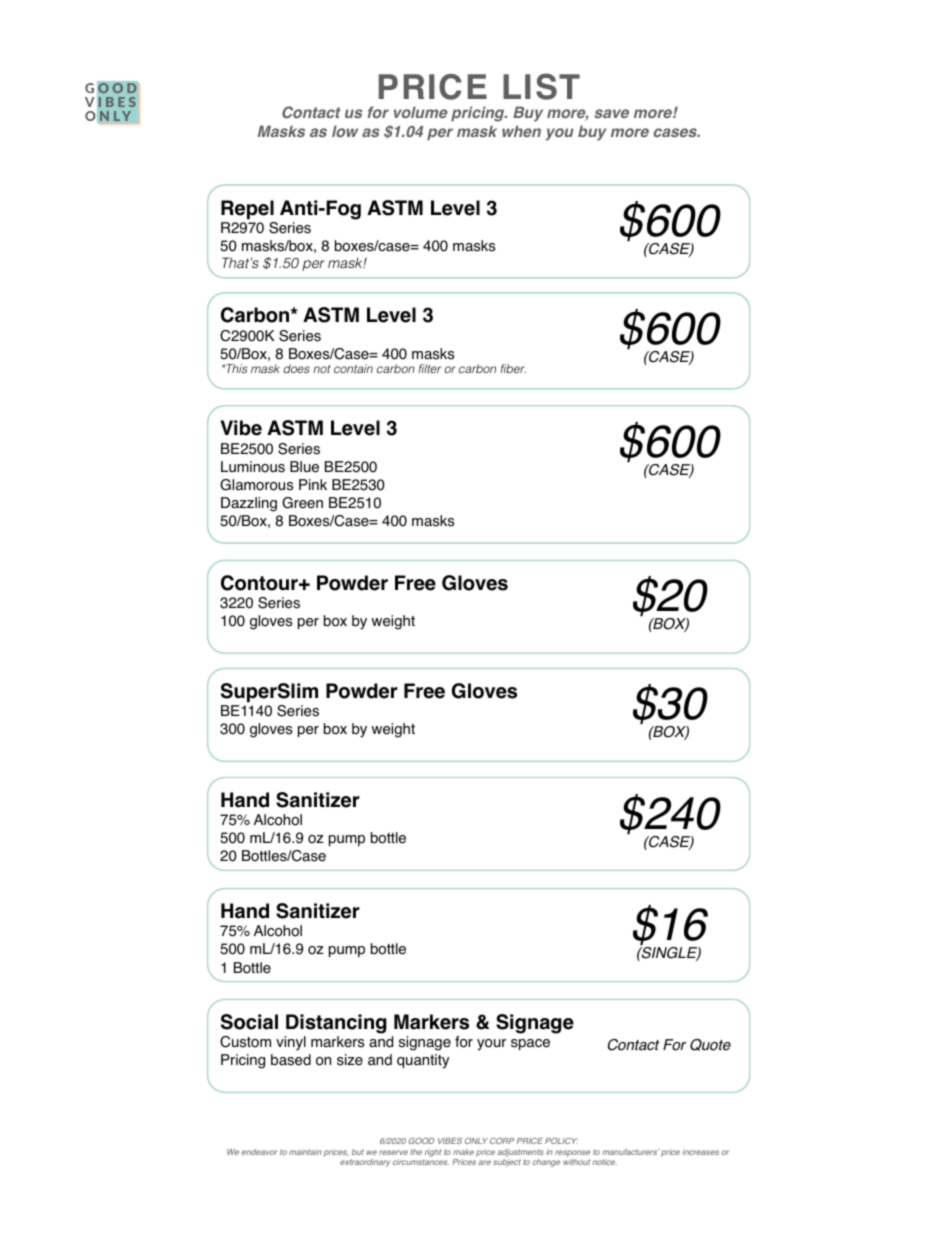 The width and height of the screenshot is (952, 1233). What do you see at coordinates (304, 467) in the screenshot?
I see `Blue` at bounding box center [304, 467].
